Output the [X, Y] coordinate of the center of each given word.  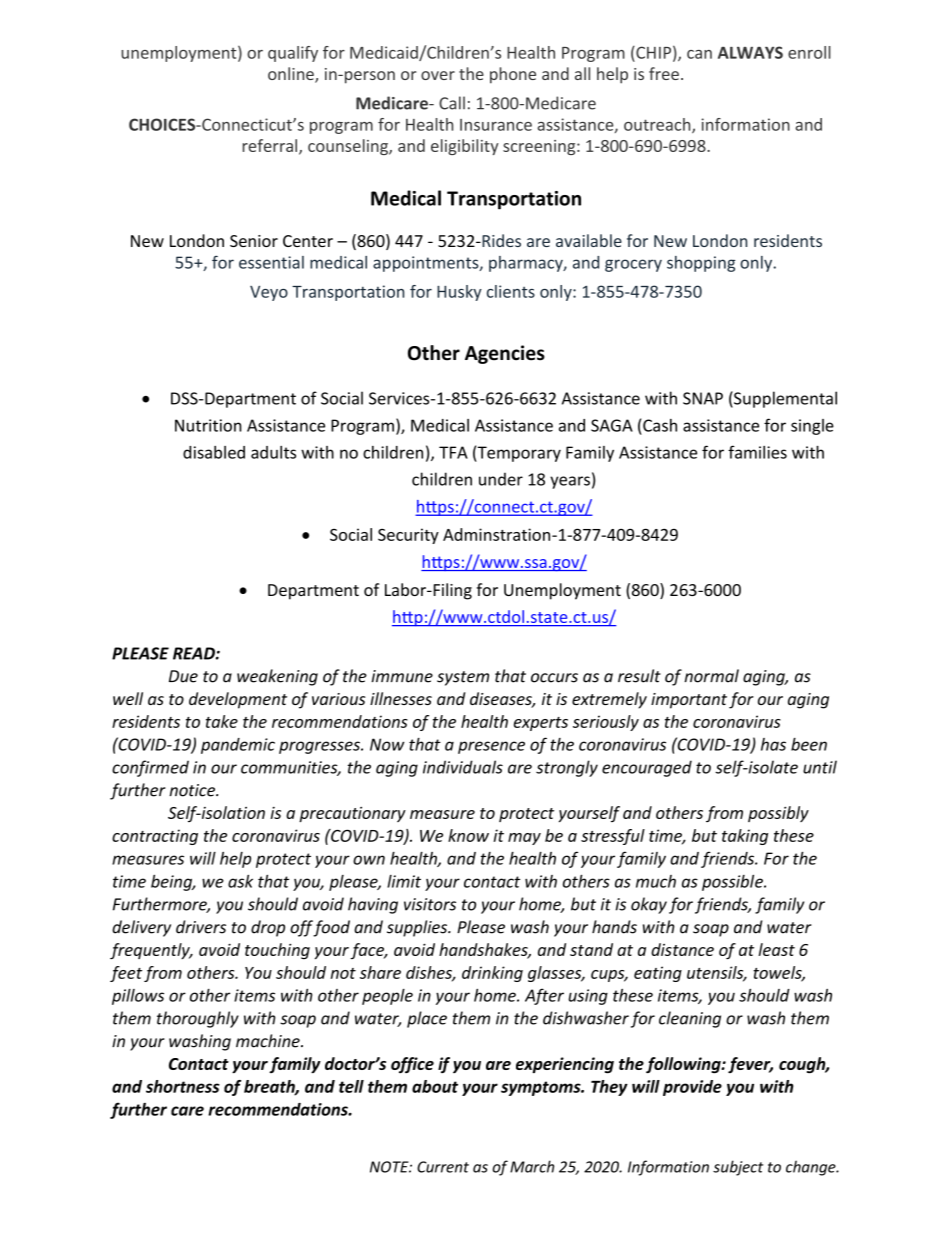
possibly [778, 814]
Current [443, 1167]
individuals [463, 767]
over [438, 75]
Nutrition [208, 425]
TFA [453, 452]
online [292, 75]
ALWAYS [750, 52]
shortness [183, 1086]
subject [738, 1168]
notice [193, 790]
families [757, 452]
